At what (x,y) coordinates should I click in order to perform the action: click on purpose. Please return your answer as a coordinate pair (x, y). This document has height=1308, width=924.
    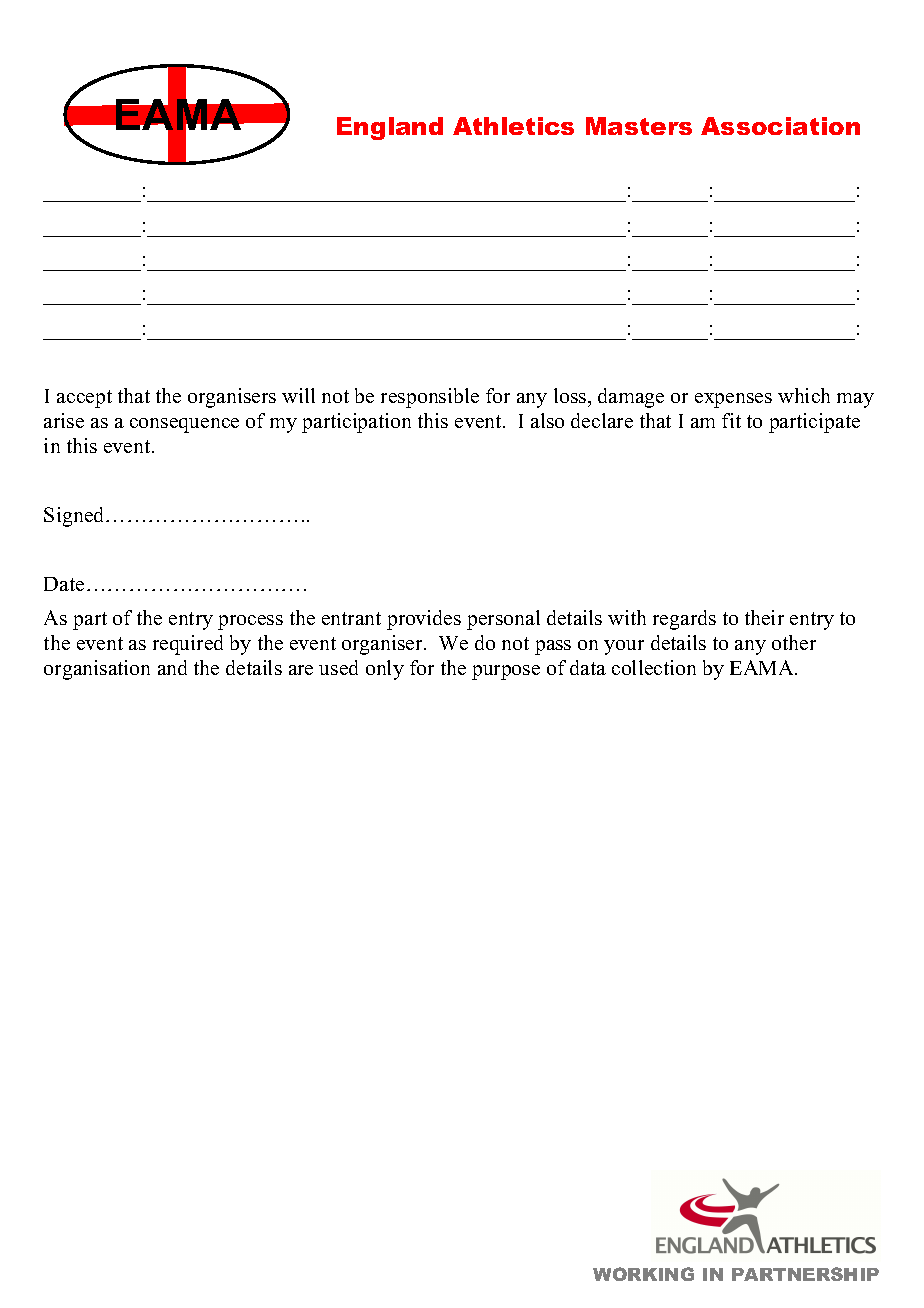
    Looking at the image, I should click on (506, 672).
